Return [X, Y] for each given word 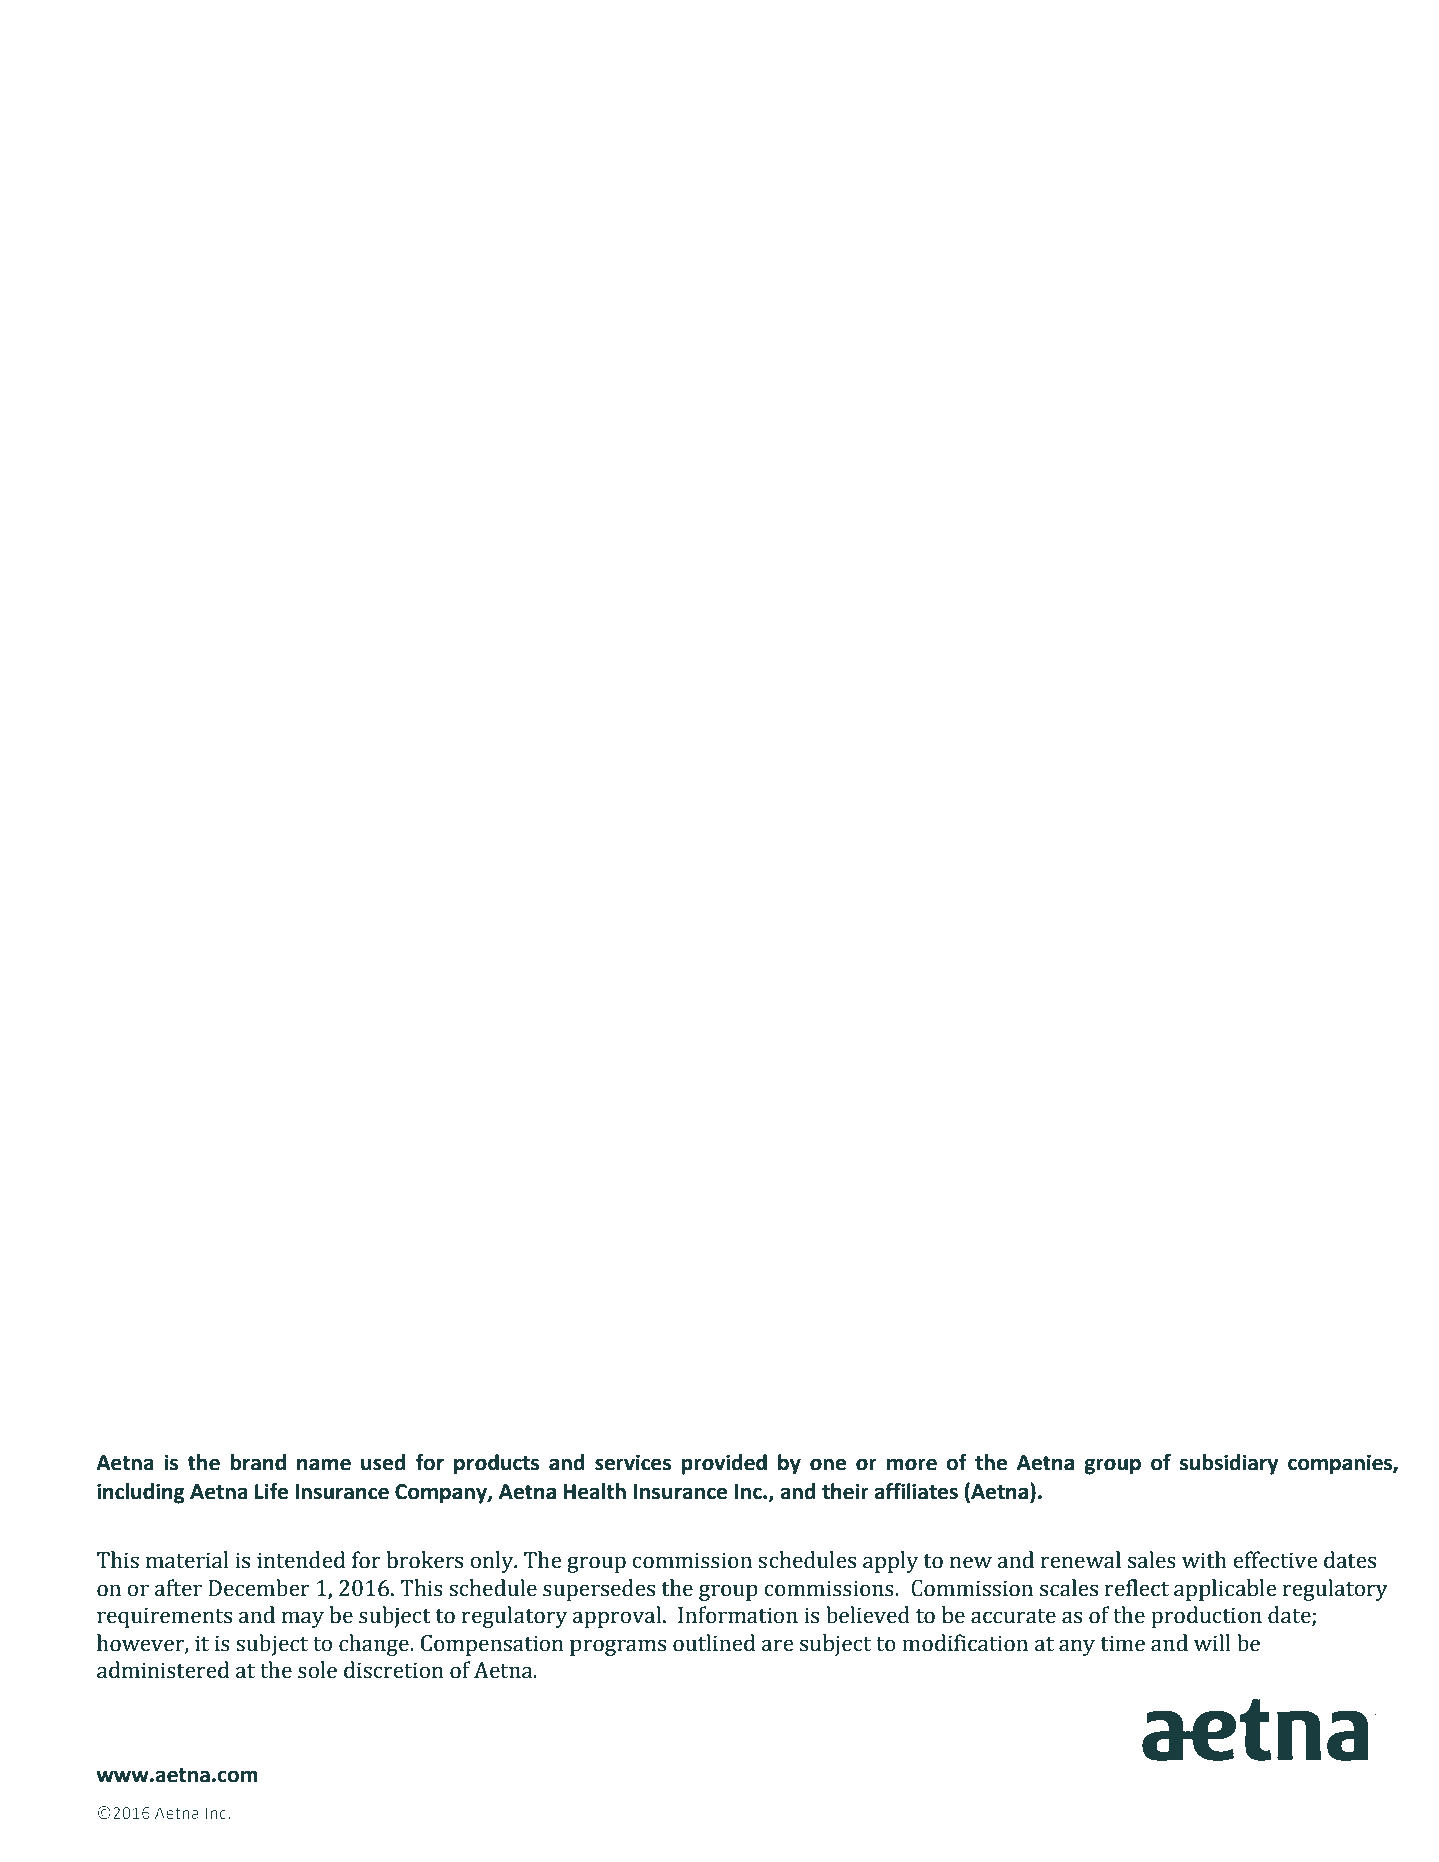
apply [890, 1562]
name [324, 1464]
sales [1152, 1560]
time [1123, 1643]
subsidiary [1229, 1464]
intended [301, 1560]
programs [618, 1647]
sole [317, 1670]
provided [724, 1464]
